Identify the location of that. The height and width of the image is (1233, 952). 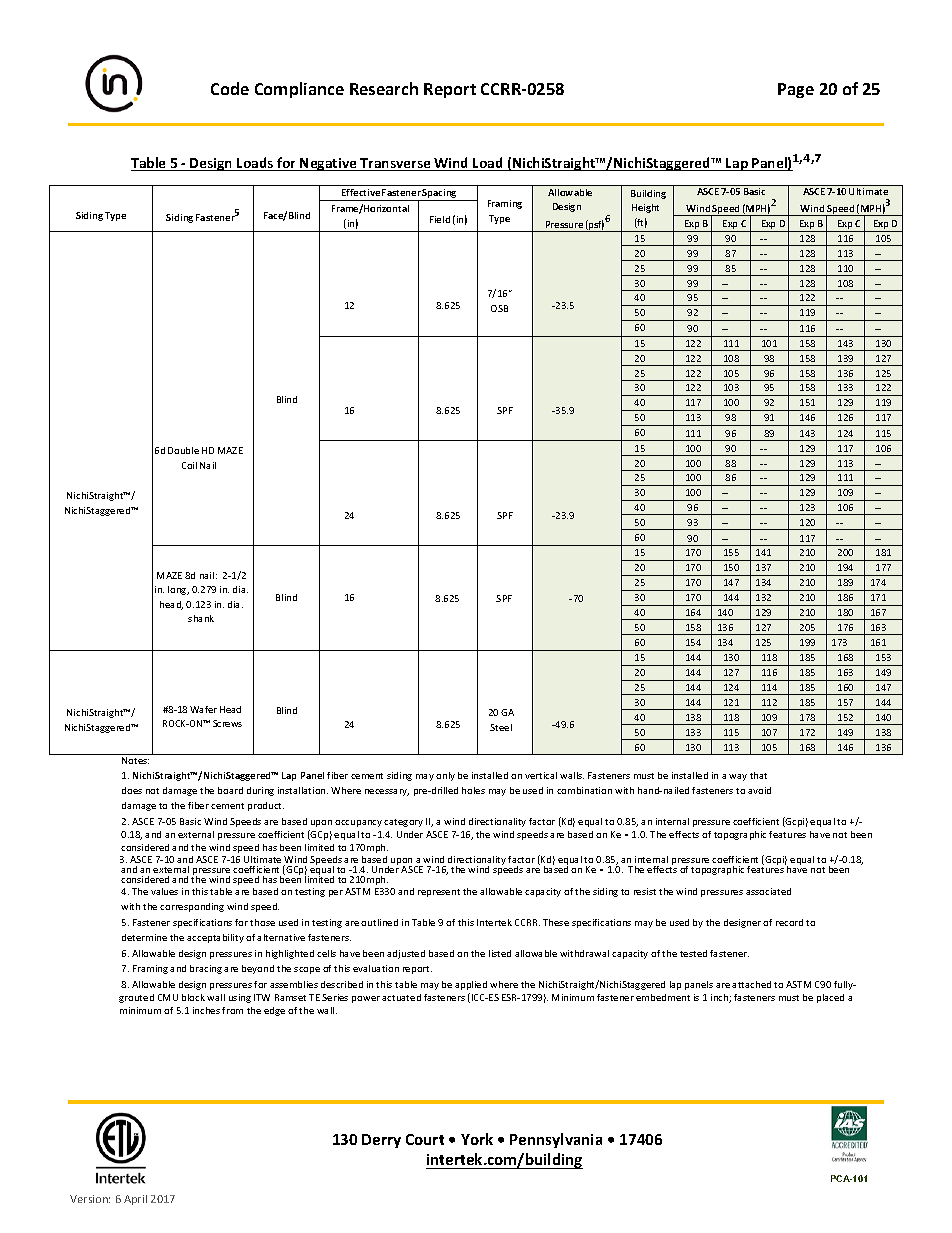
(758, 775).
